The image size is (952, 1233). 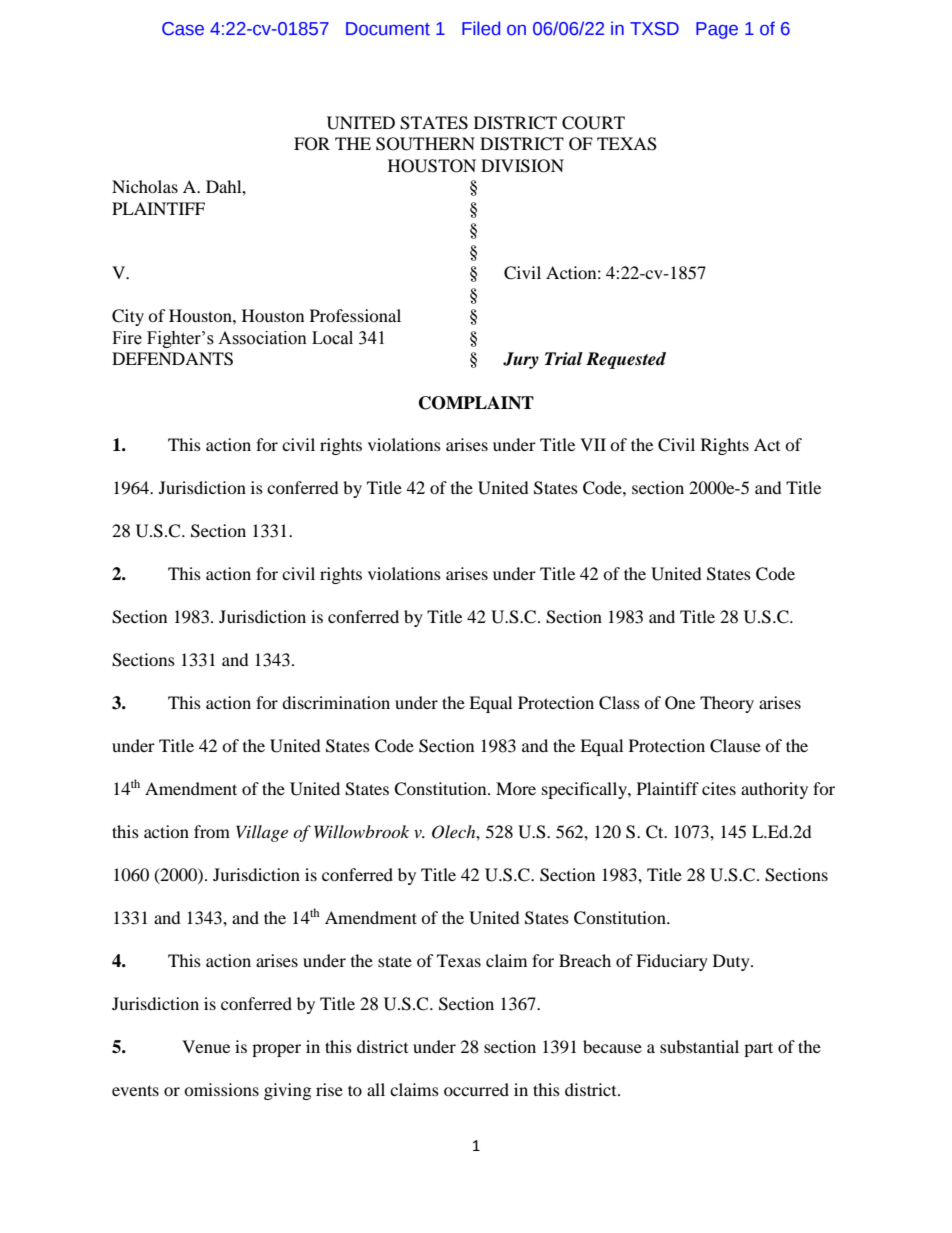 What do you see at coordinates (476, 403) in the document?
I see `COMPLAINT` at bounding box center [476, 403].
